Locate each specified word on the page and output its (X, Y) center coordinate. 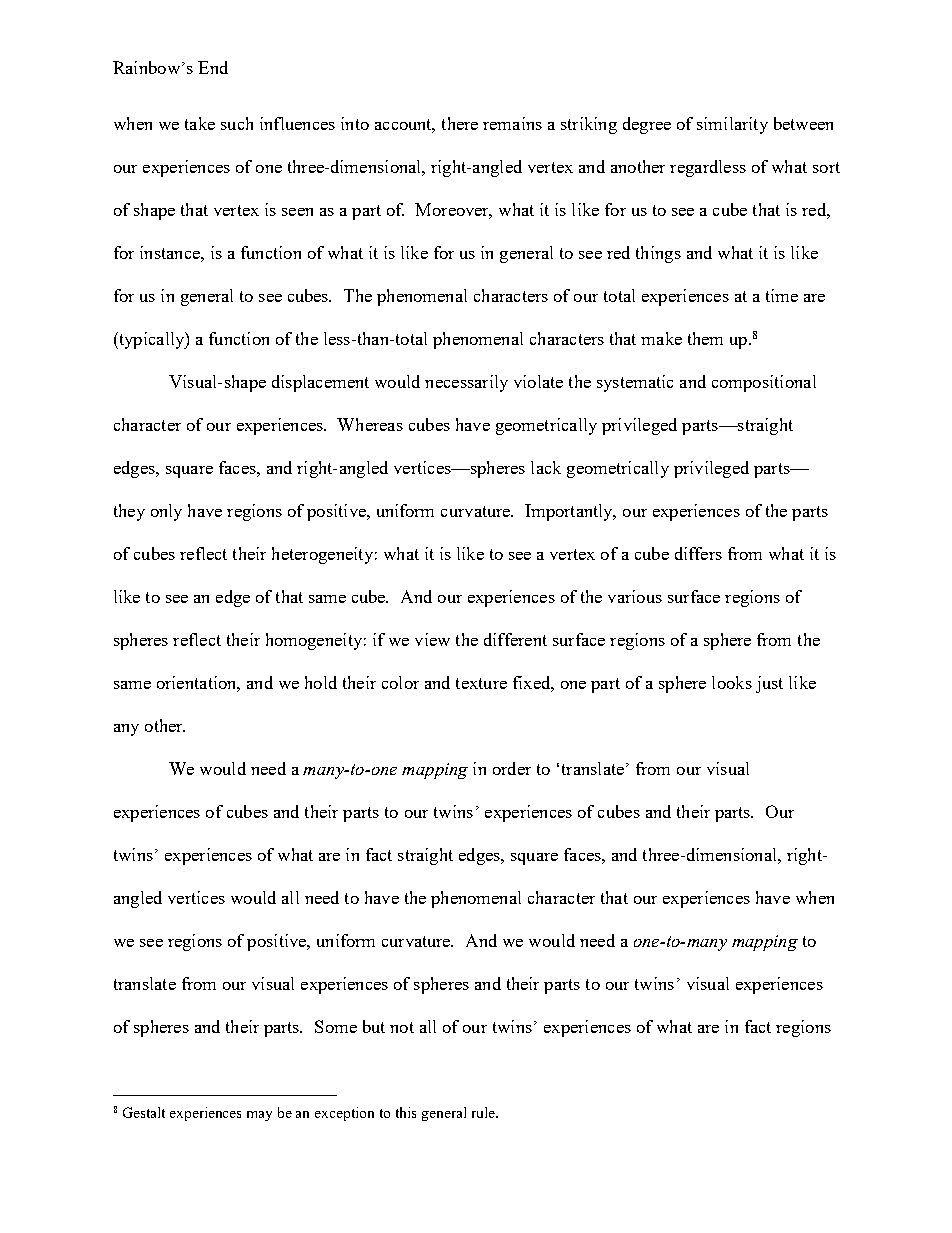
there (460, 123)
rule (485, 1112)
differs (698, 553)
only (166, 512)
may (259, 1116)
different (515, 639)
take (200, 123)
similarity (732, 125)
